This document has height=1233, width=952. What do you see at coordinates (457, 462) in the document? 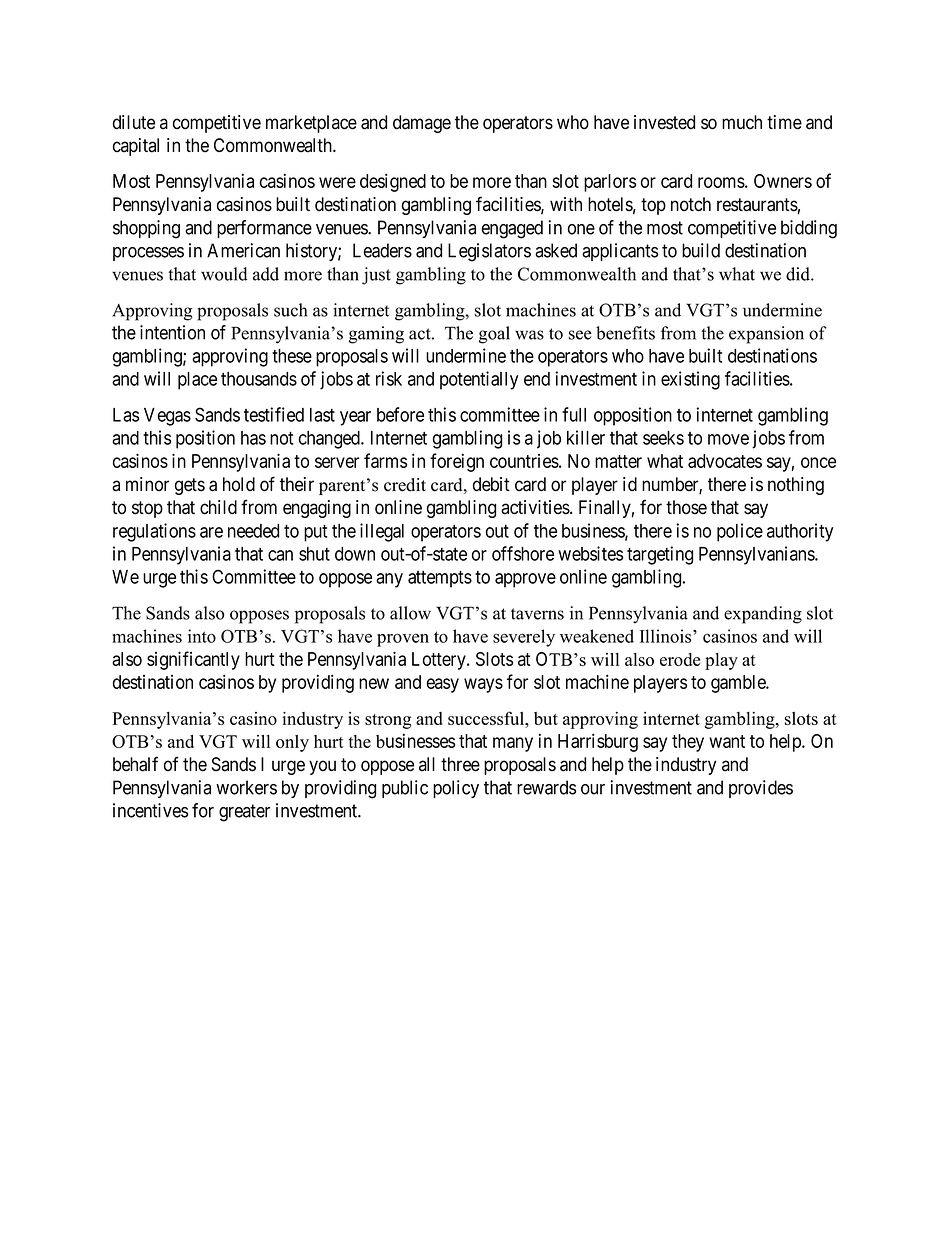
I see `foreign` at bounding box center [457, 462].
